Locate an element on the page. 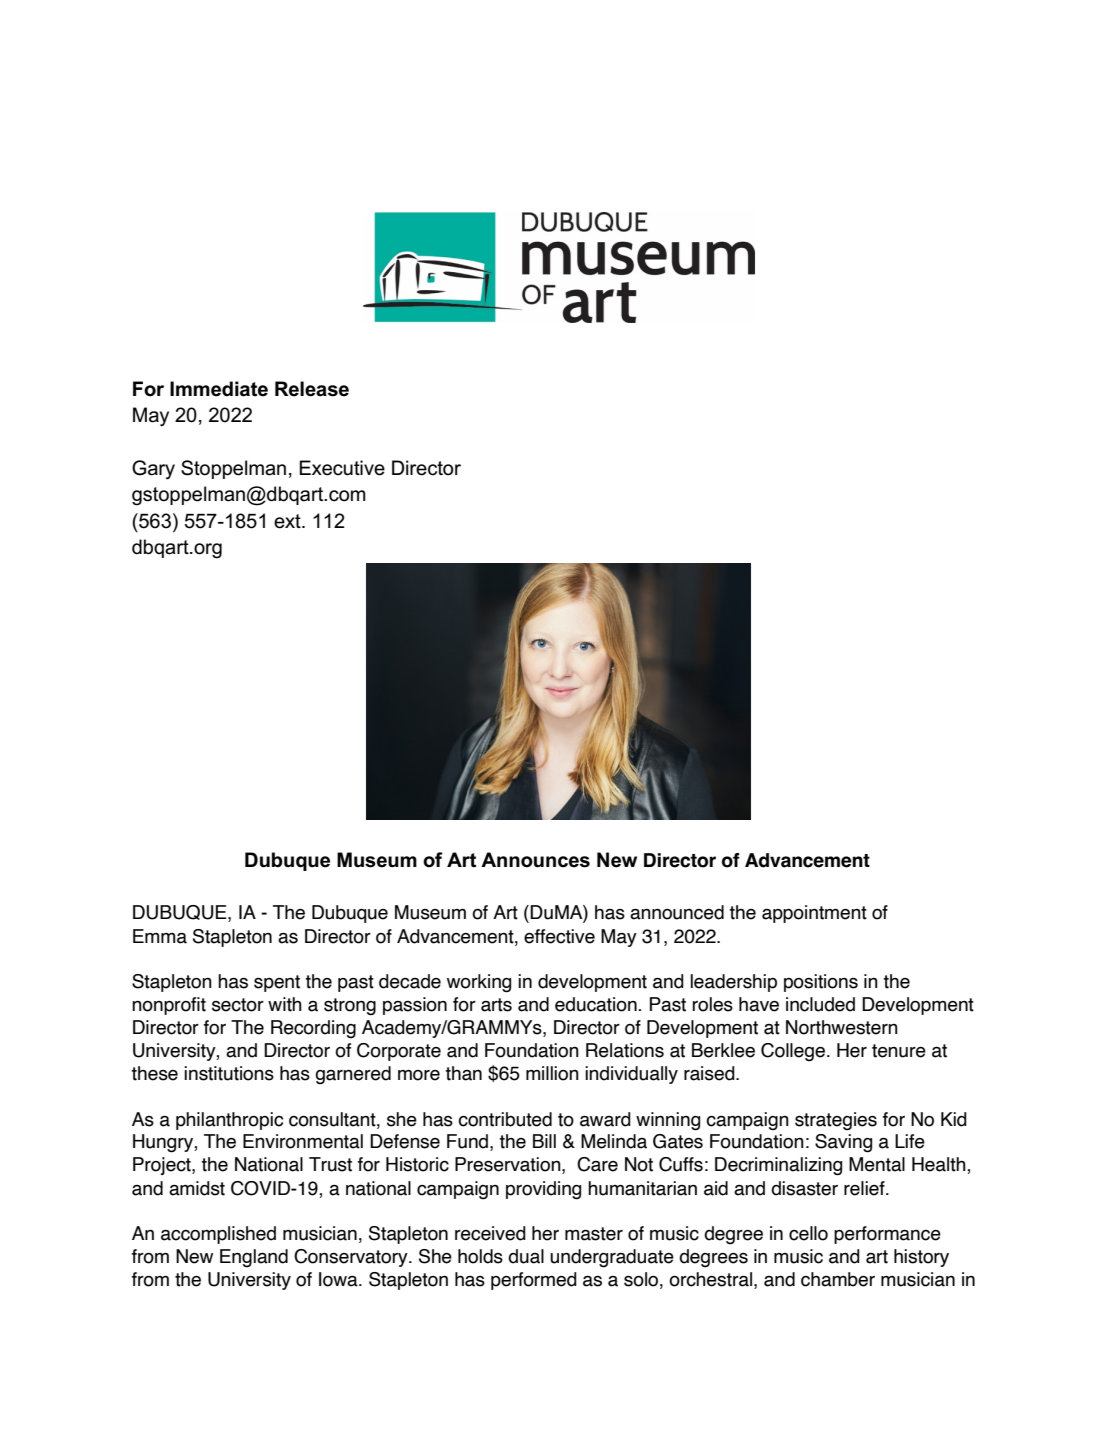  institutions is located at coordinates (229, 1073).
